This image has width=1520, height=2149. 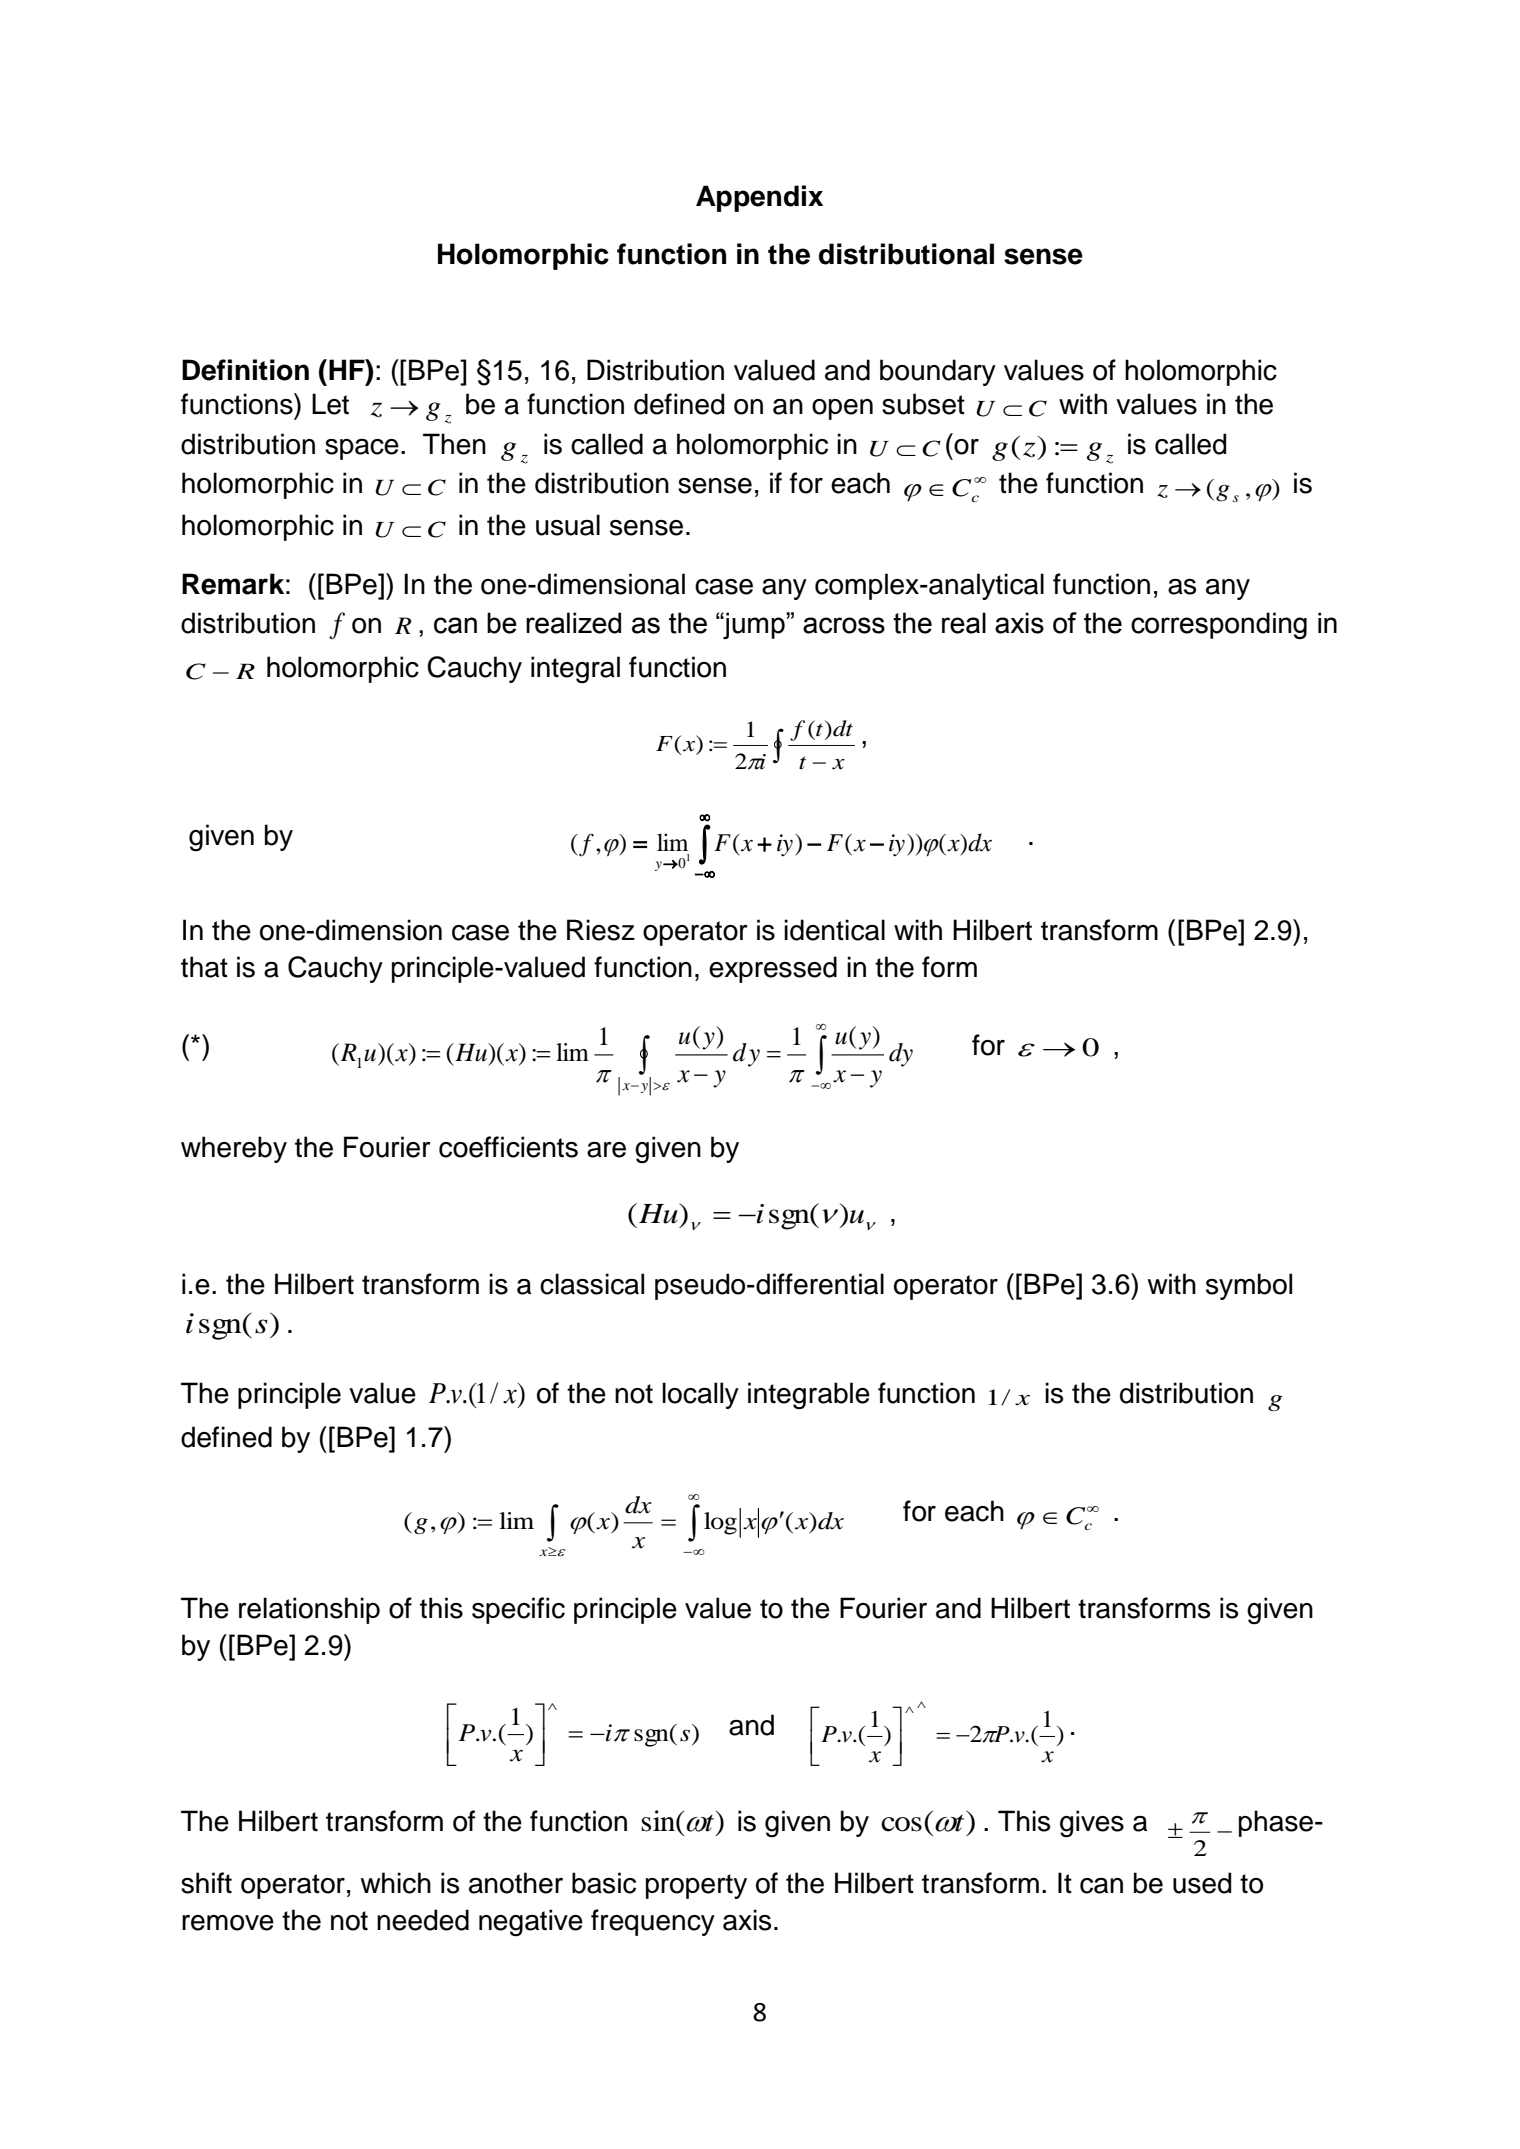 What do you see at coordinates (938, 372) in the image?
I see `boundary` at bounding box center [938, 372].
